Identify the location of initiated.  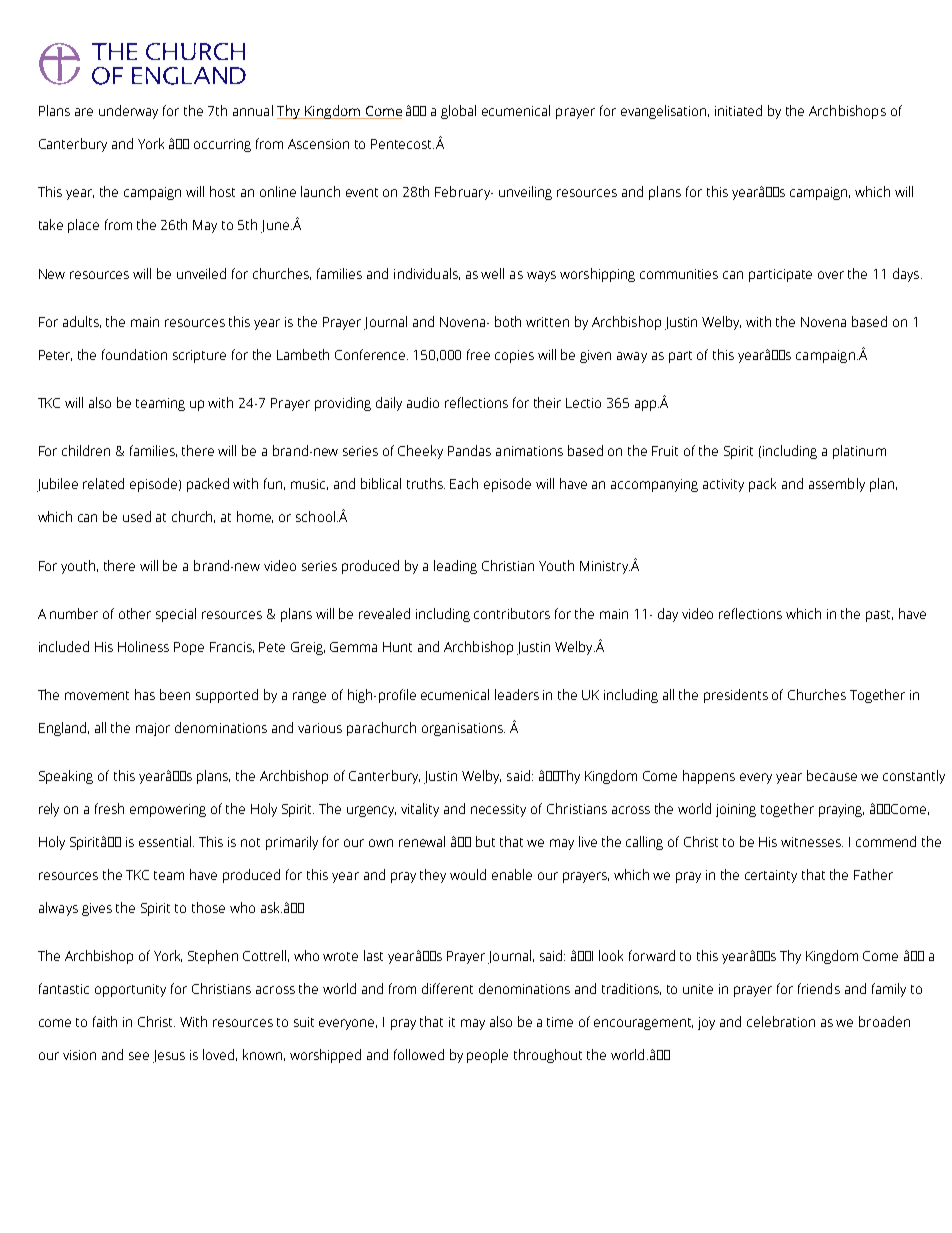
(738, 110).
